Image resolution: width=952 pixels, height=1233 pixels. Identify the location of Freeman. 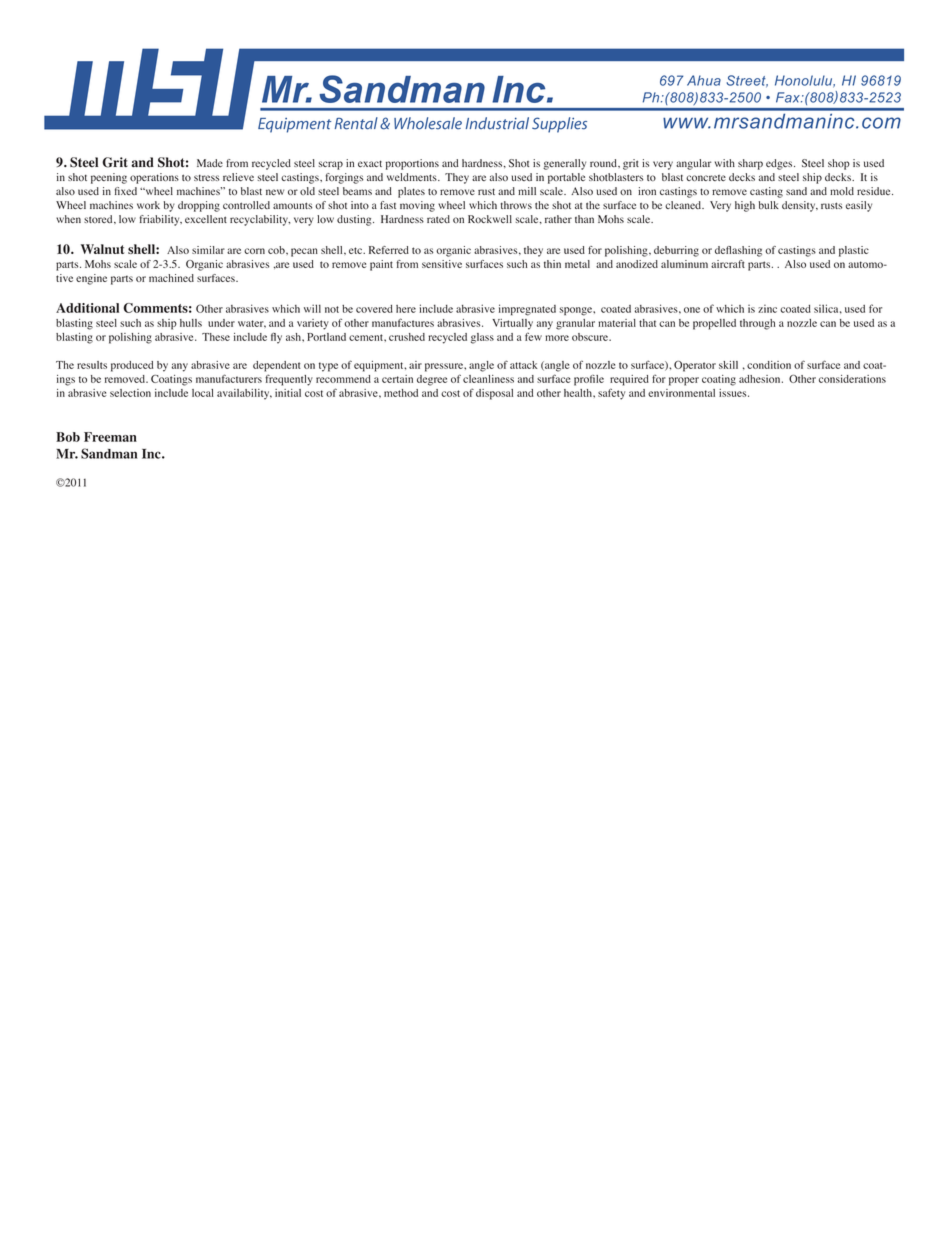
(110, 437).
